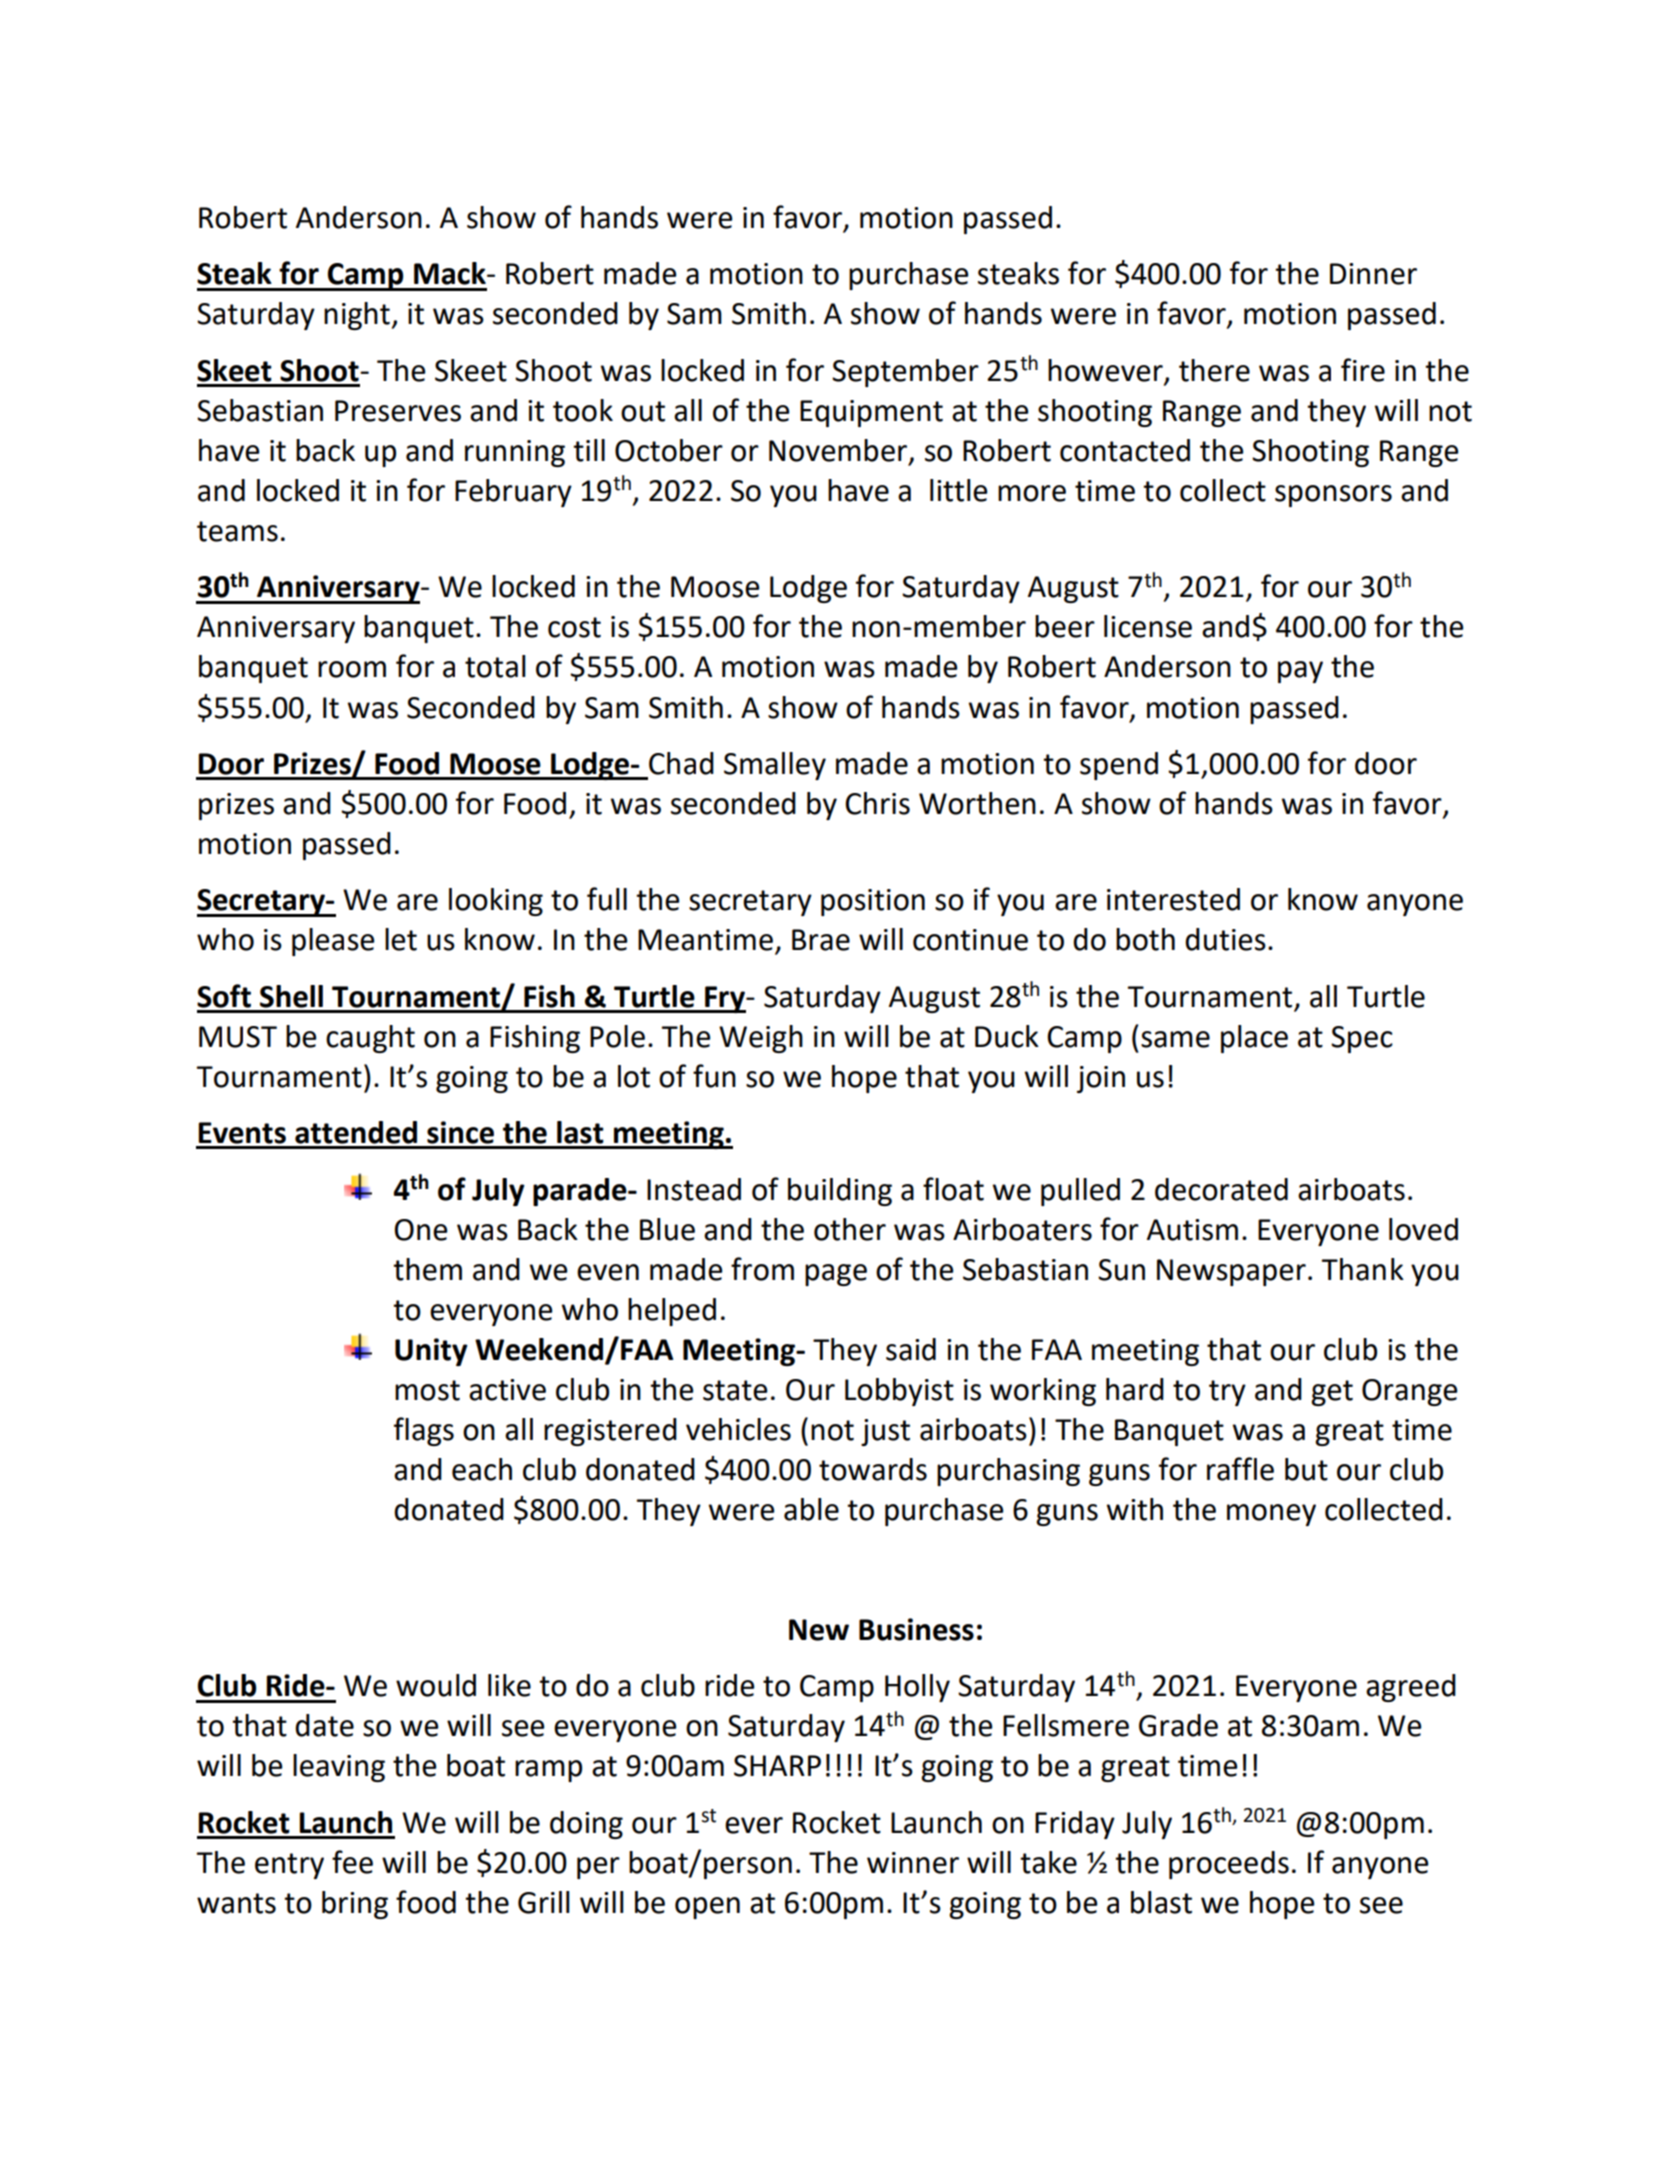 This screenshot has height=2164, width=1672. Describe the element at coordinates (913, 1863) in the screenshot. I see `winner` at that location.
